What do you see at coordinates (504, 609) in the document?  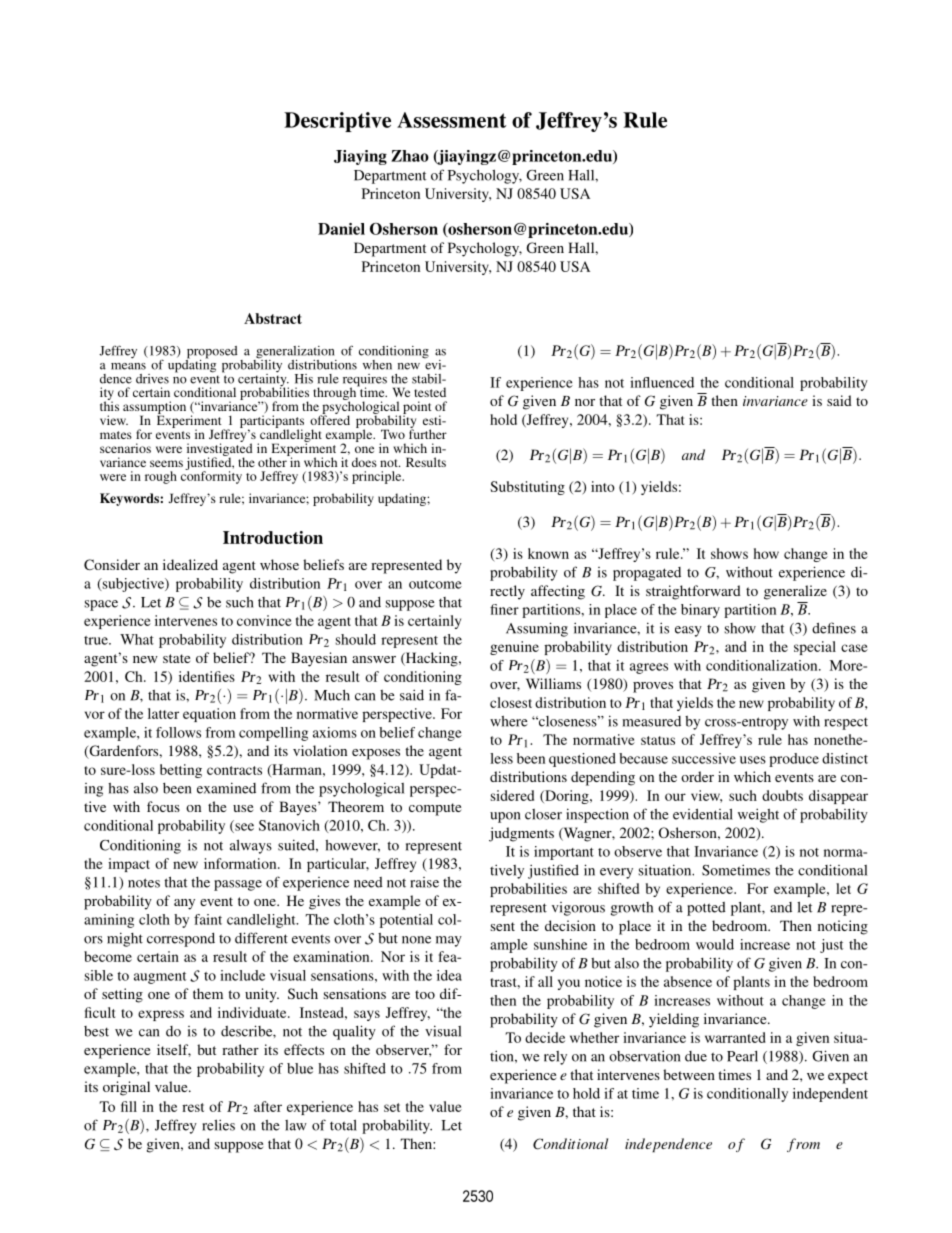 I see `finer` at bounding box center [504, 609].
